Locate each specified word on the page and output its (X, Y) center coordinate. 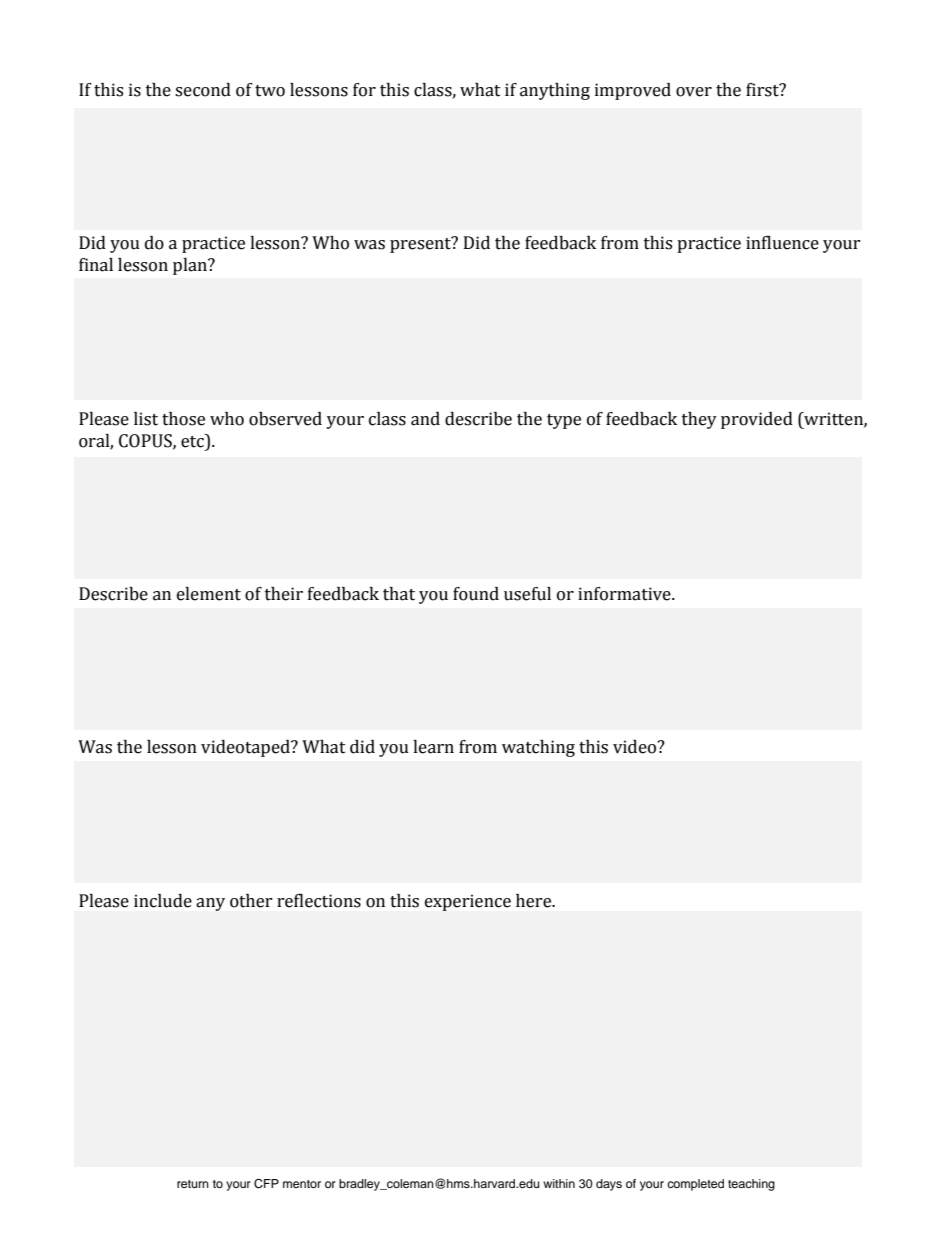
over (694, 92)
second (203, 90)
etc (193, 441)
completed (695, 1185)
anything (555, 91)
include (163, 901)
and (425, 419)
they (699, 420)
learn (433, 747)
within (559, 1183)
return (193, 1184)
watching (538, 748)
